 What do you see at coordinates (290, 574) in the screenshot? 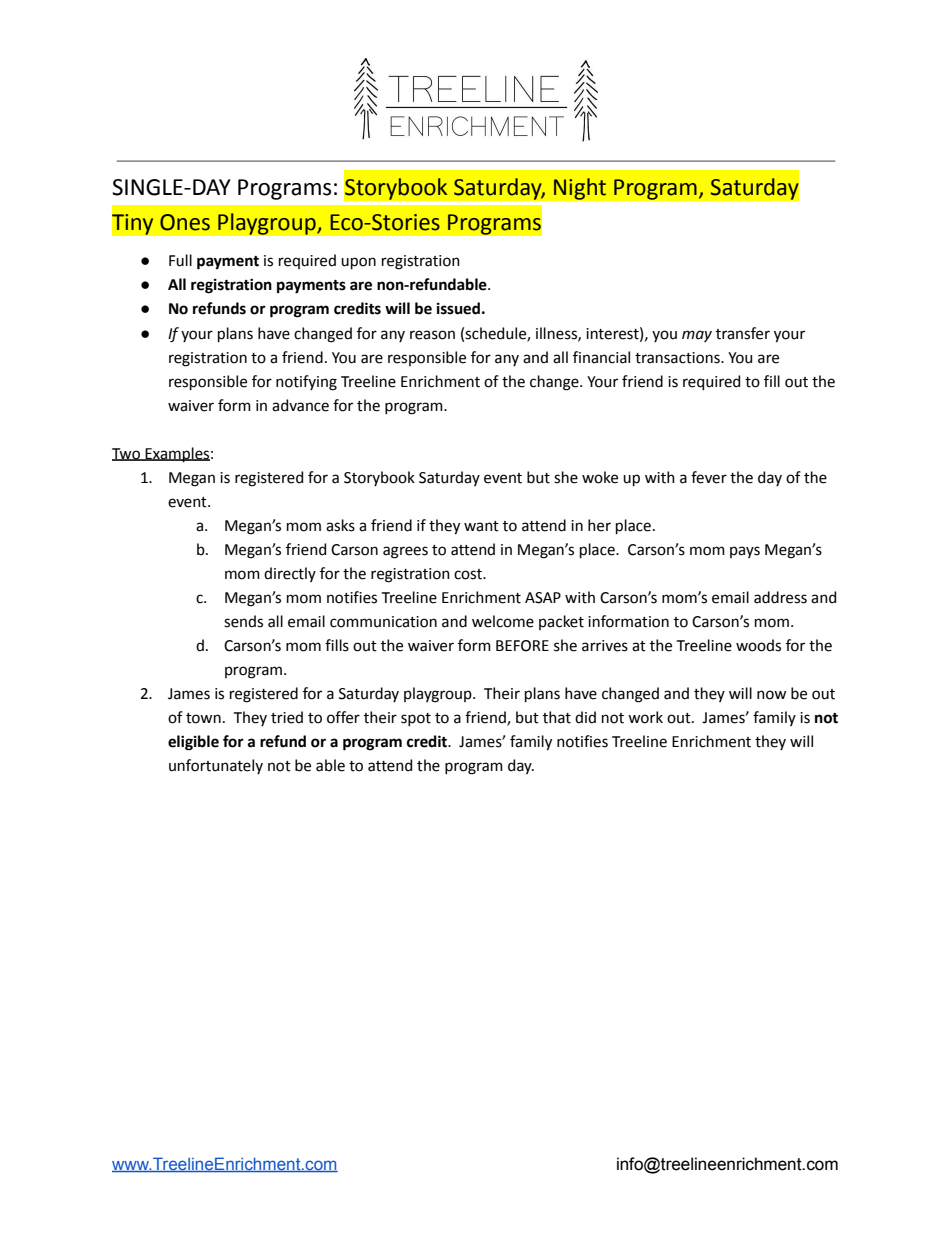
I see `directly` at bounding box center [290, 574].
